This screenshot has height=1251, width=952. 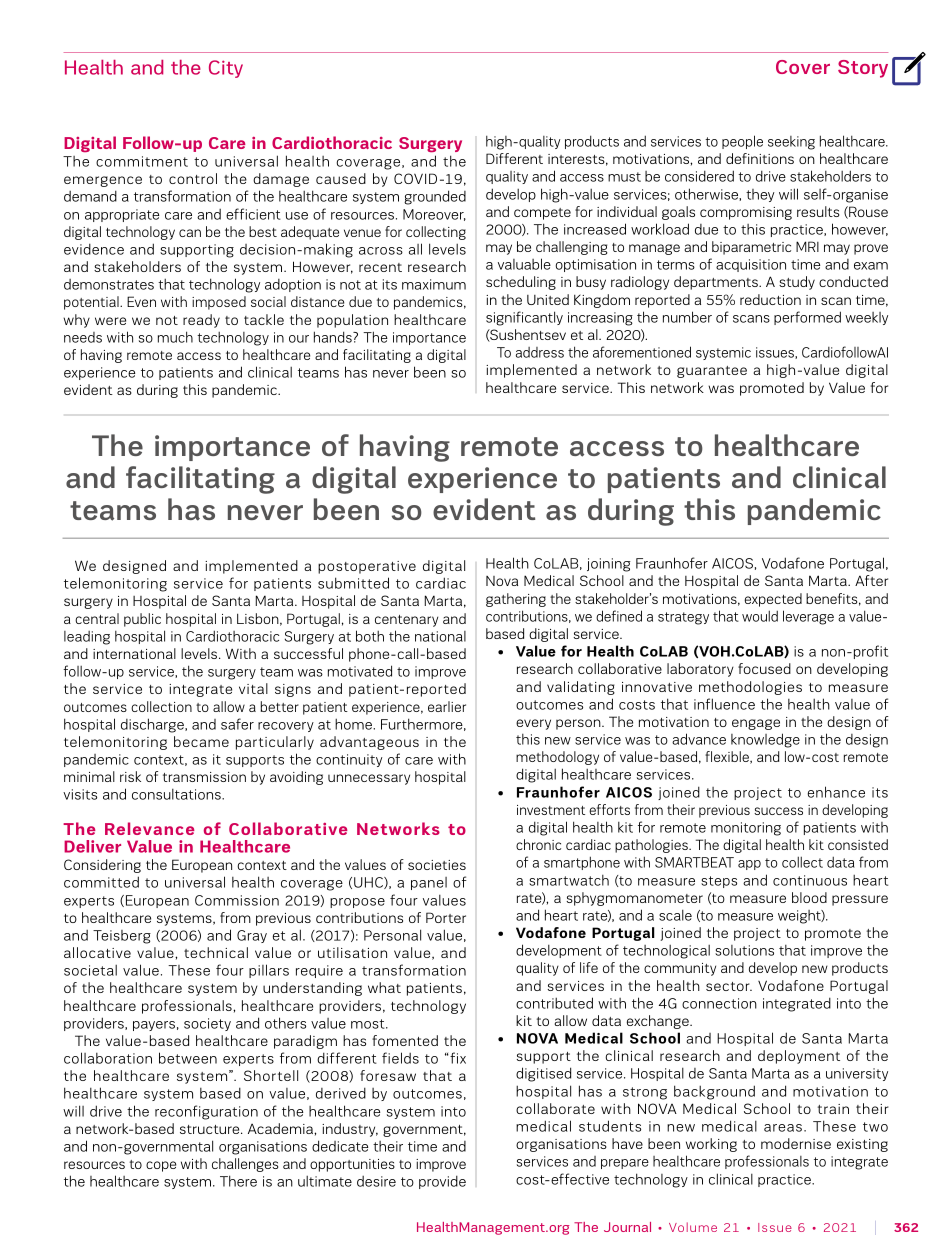 What do you see at coordinates (437, 865) in the screenshot?
I see `societies` at bounding box center [437, 865].
